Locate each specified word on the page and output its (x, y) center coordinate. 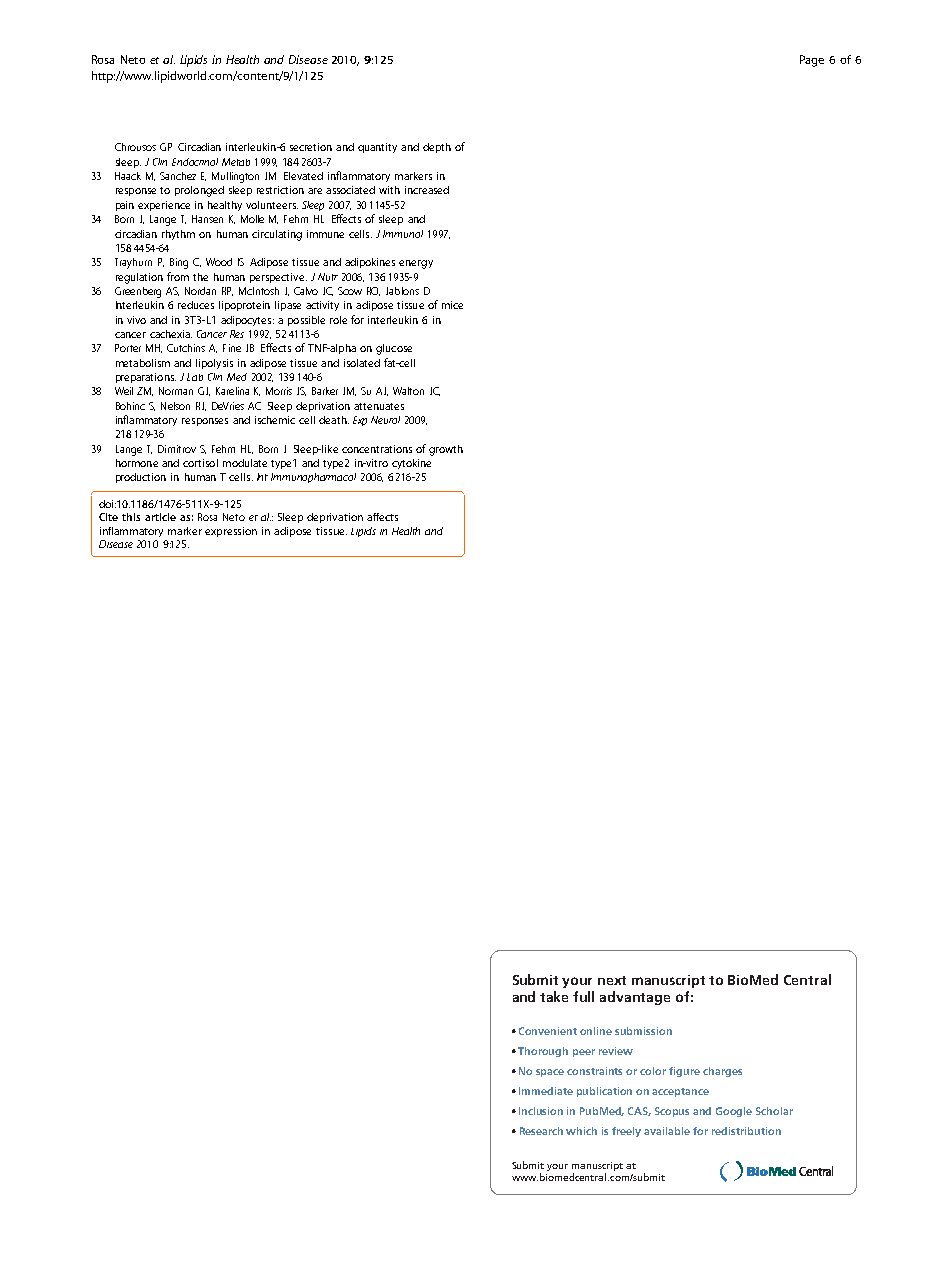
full (583, 996)
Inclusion (541, 1111)
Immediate (546, 1091)
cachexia (171, 334)
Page (812, 61)
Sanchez (178, 176)
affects (382, 517)
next (612, 980)
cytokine (411, 464)
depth (437, 148)
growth (446, 450)
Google (734, 1112)
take (554, 996)
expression (231, 532)
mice (452, 305)
